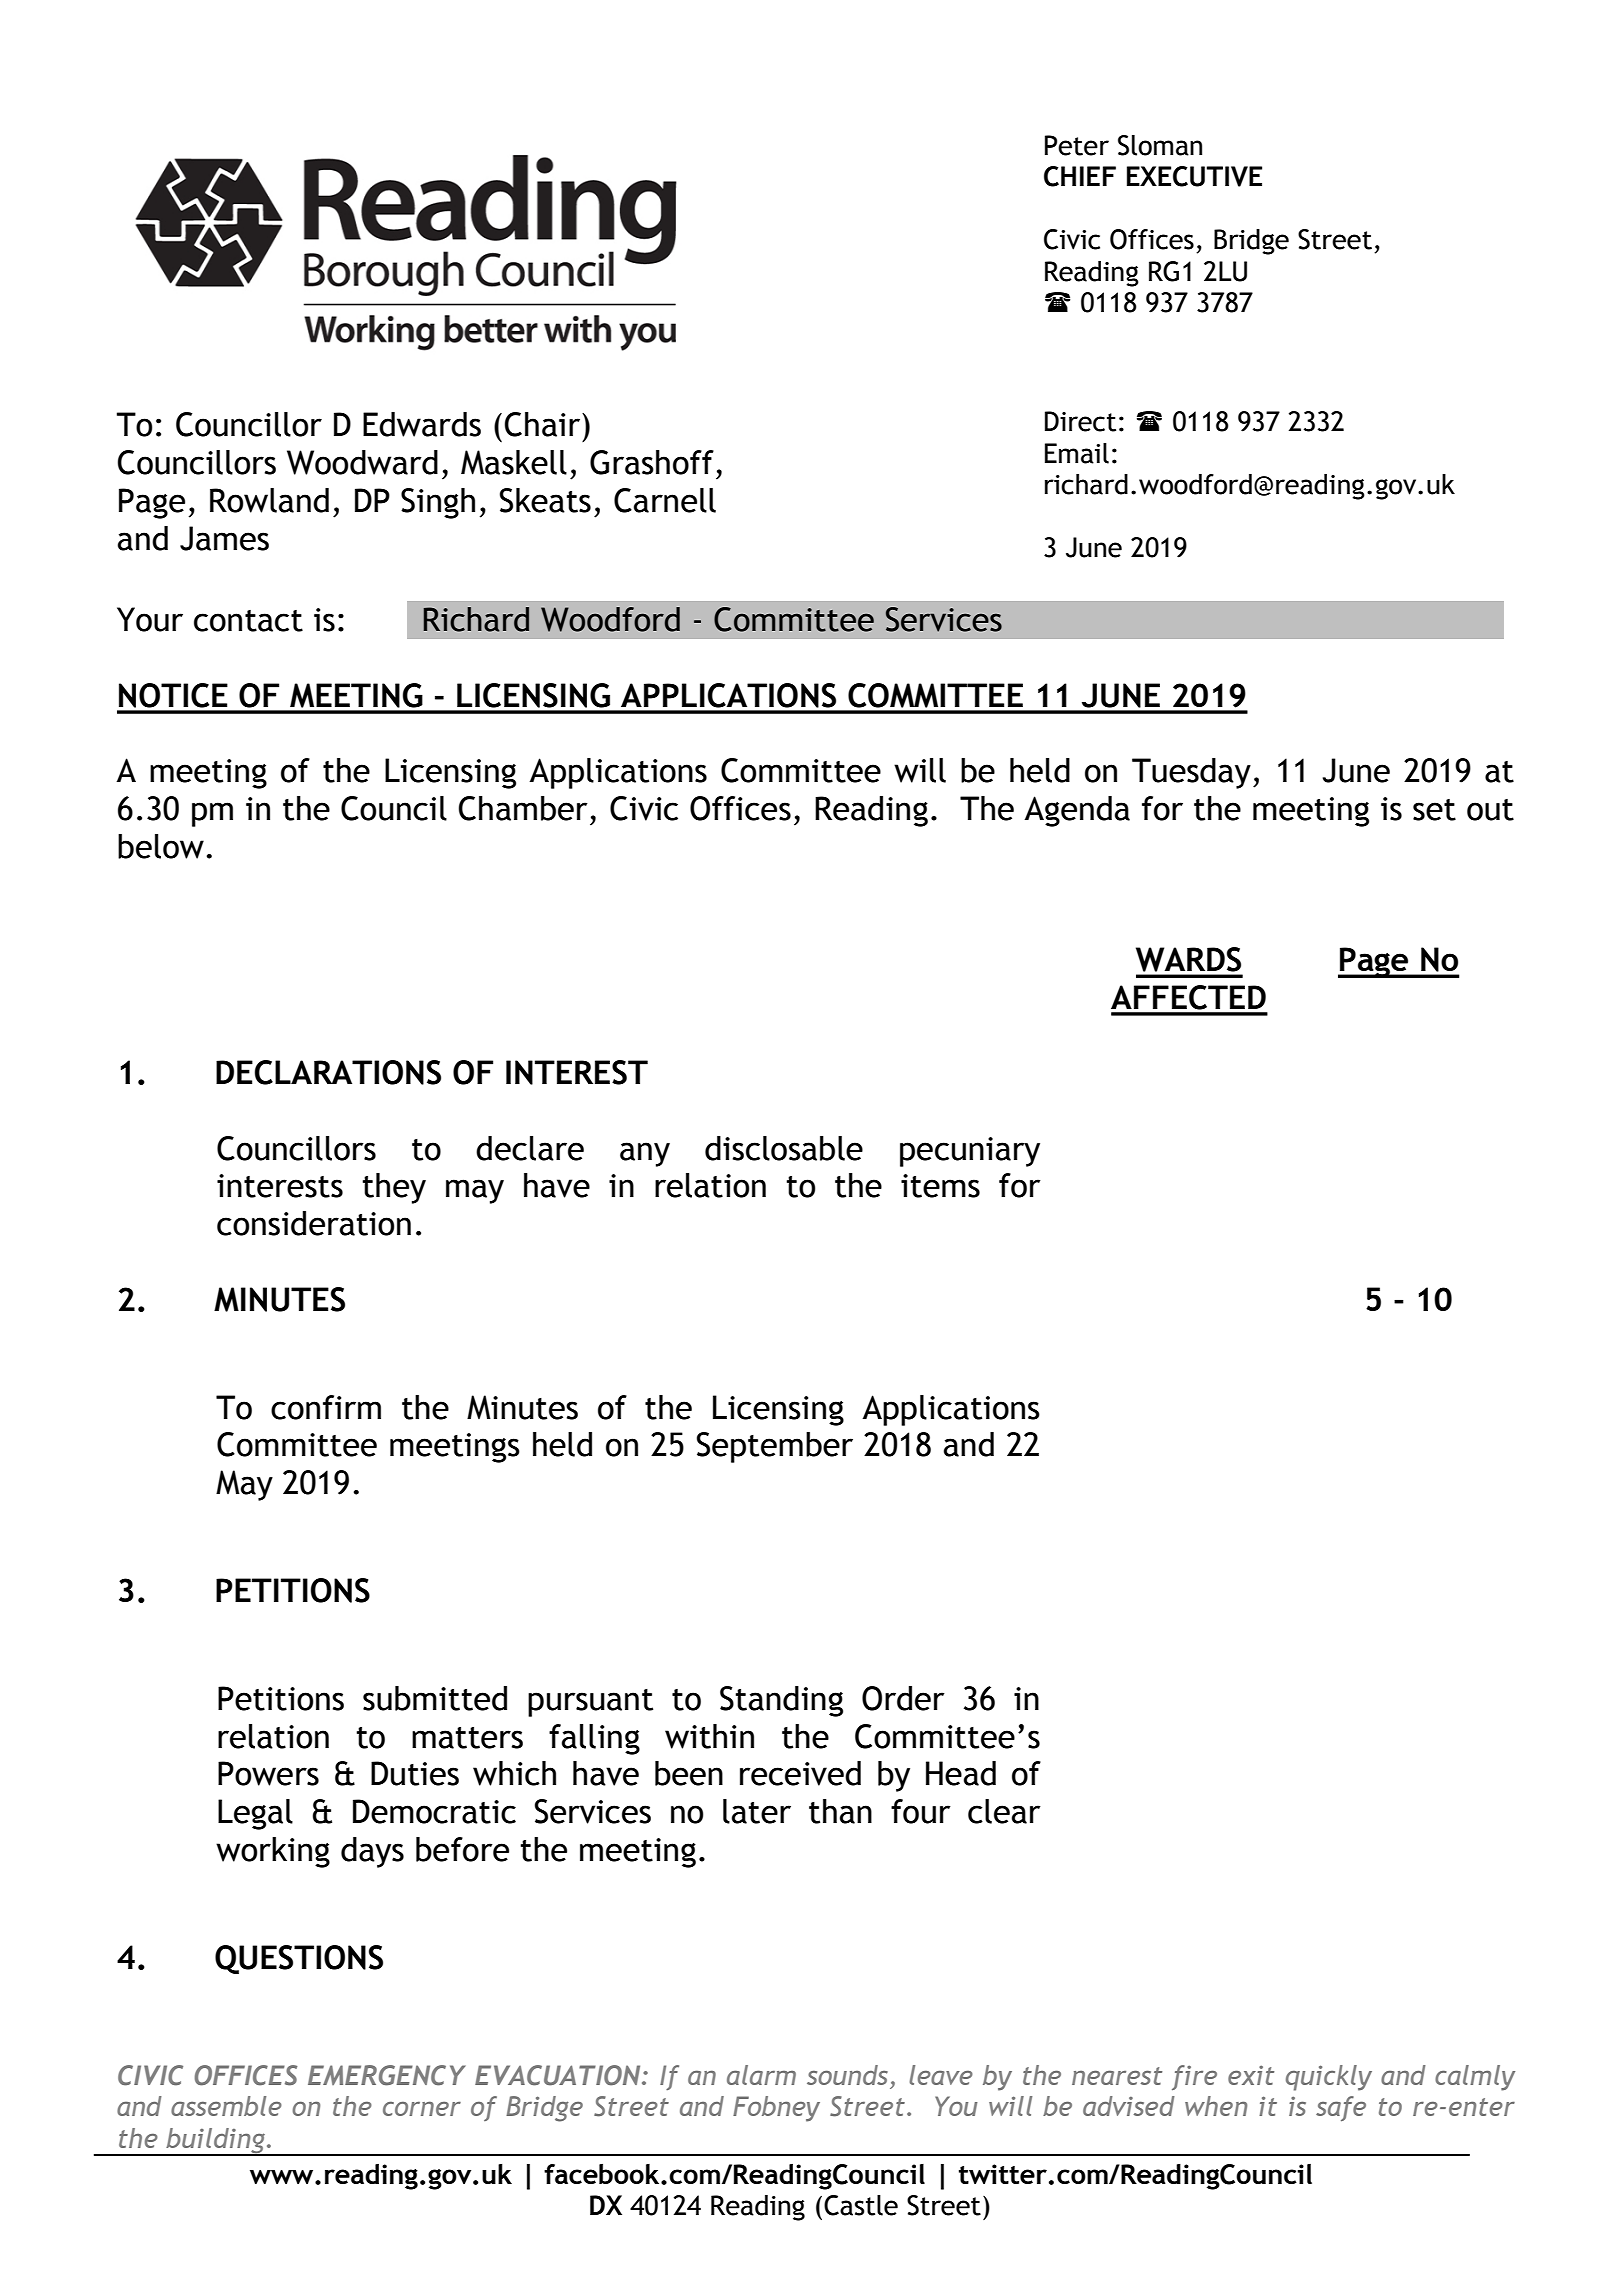 This screenshot has width=1612, height=2280. Describe the element at coordinates (847, 2075) in the screenshot. I see `sounds` at that location.
